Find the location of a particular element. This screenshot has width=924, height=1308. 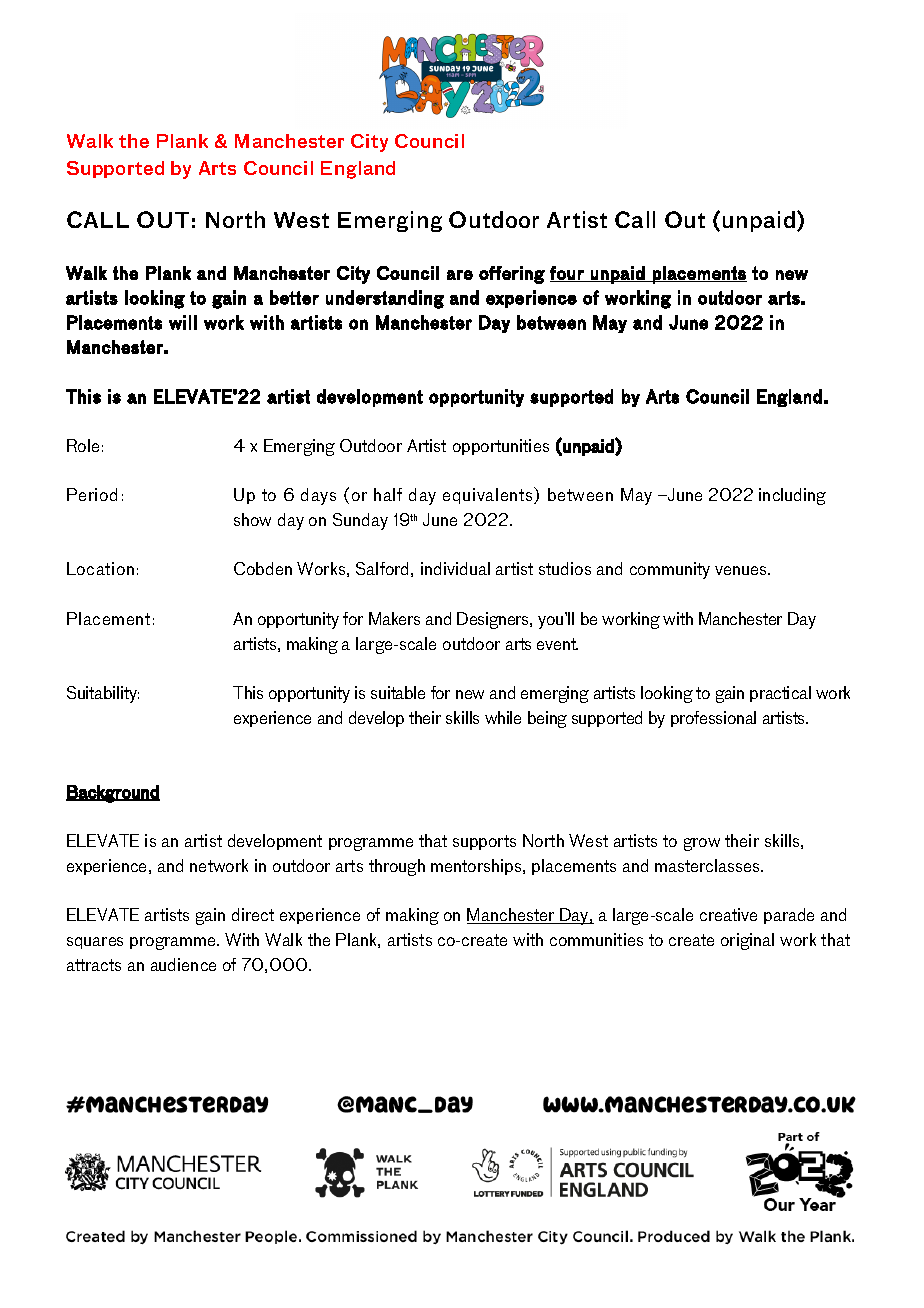

Background is located at coordinates (113, 794).
